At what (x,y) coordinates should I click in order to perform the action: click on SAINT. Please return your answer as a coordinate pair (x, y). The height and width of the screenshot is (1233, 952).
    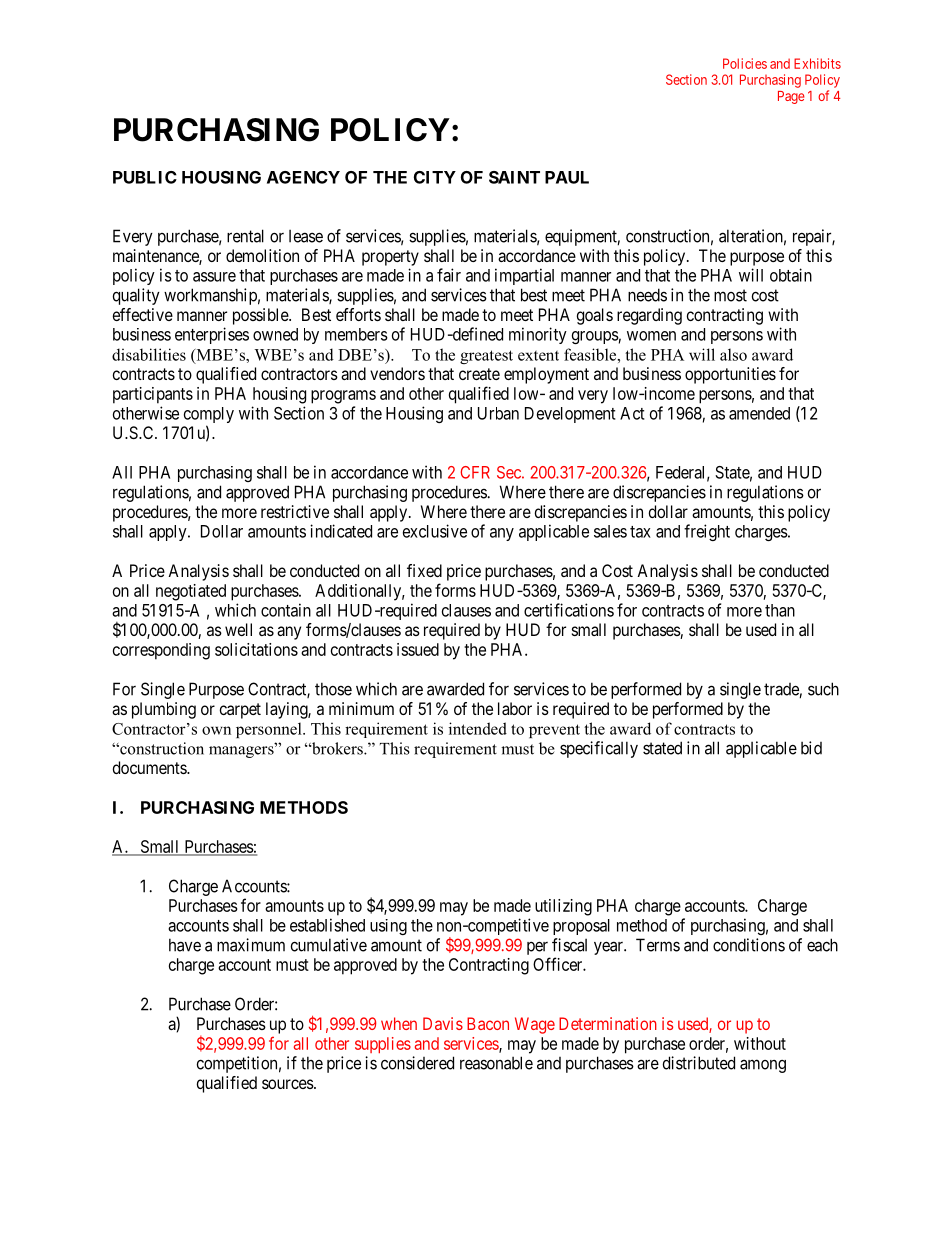
    Looking at the image, I should click on (514, 177).
